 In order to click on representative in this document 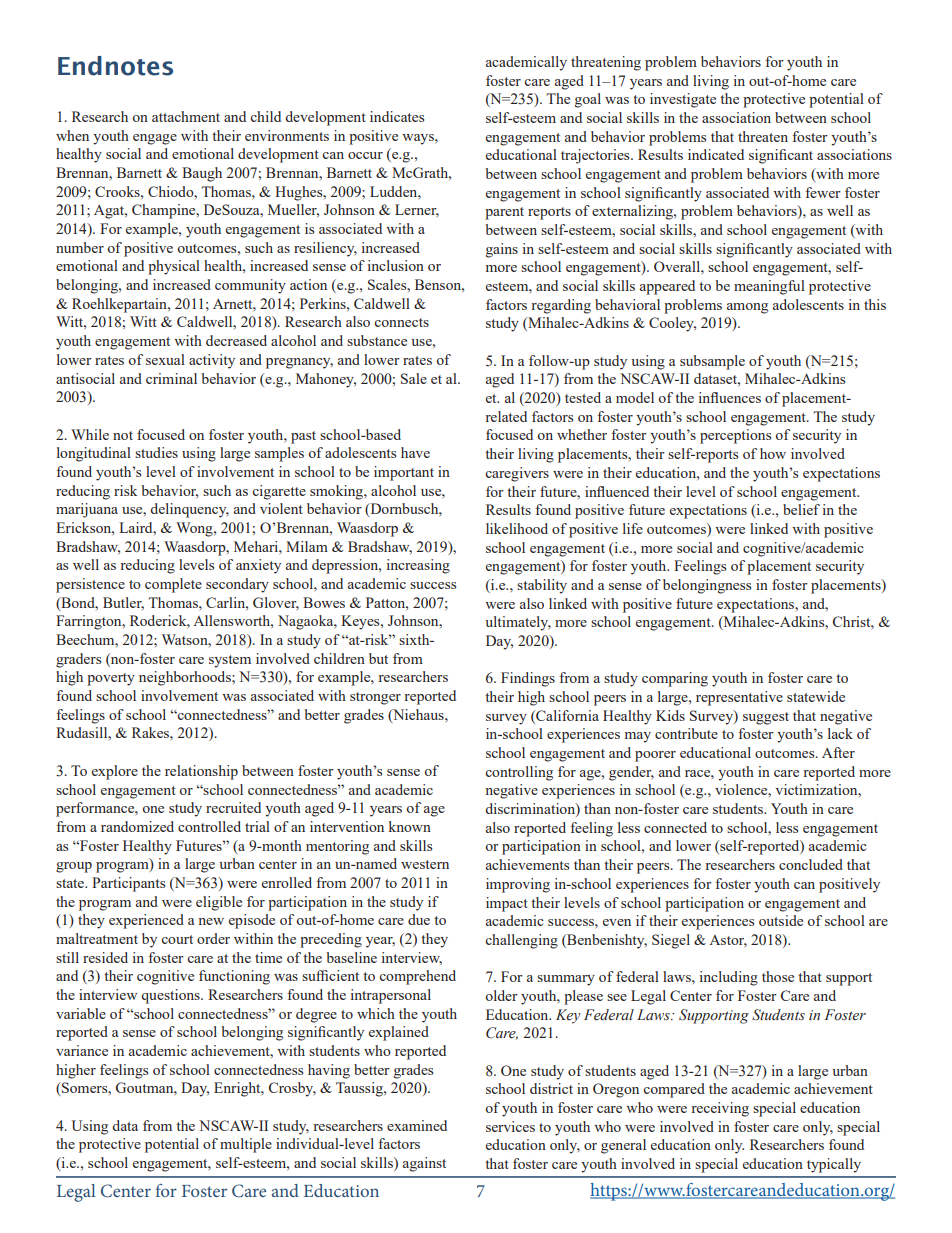, I will do `click(739, 698)`.
